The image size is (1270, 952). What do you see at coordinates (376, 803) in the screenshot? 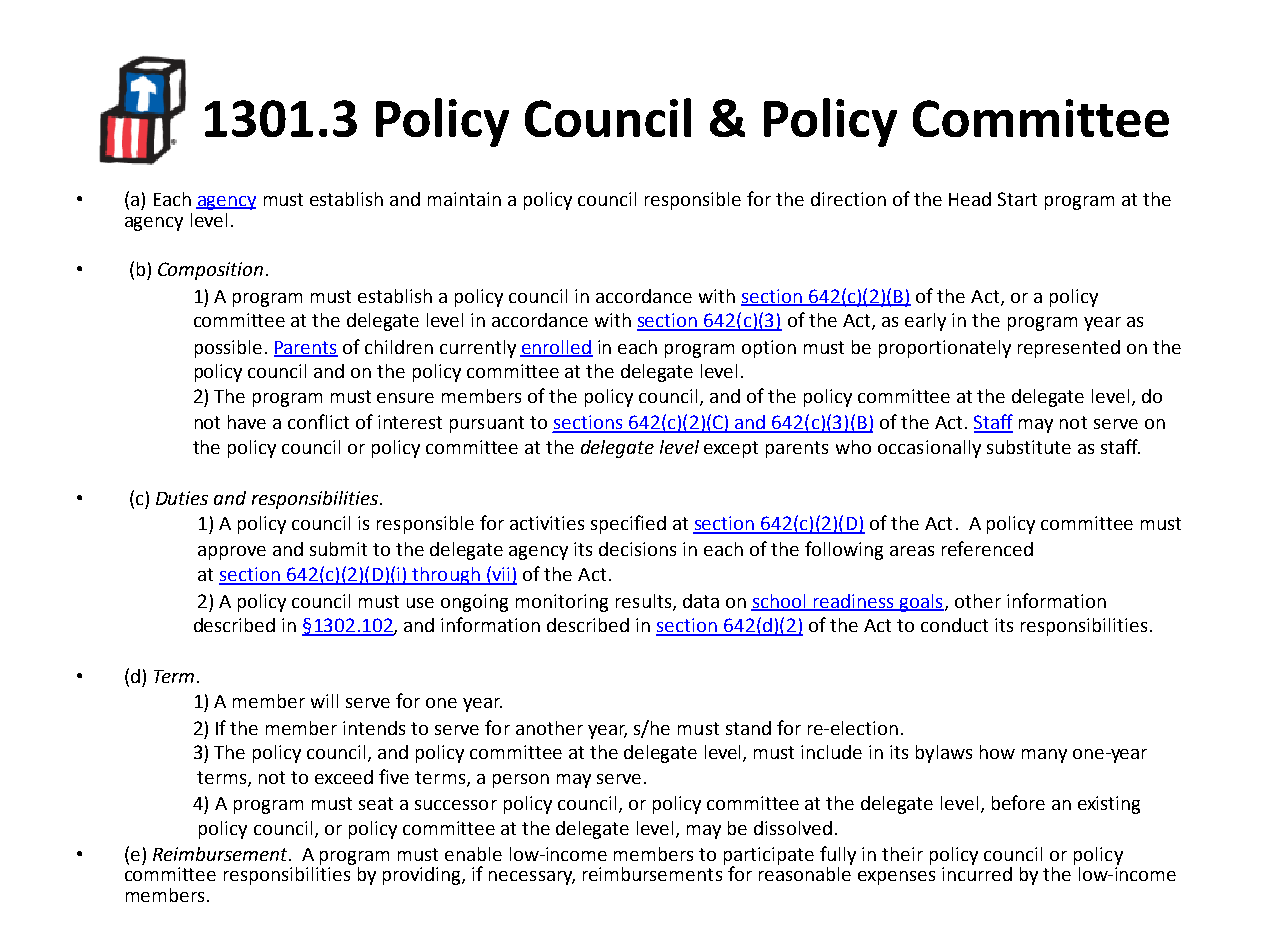
I see `seat` at bounding box center [376, 803].
